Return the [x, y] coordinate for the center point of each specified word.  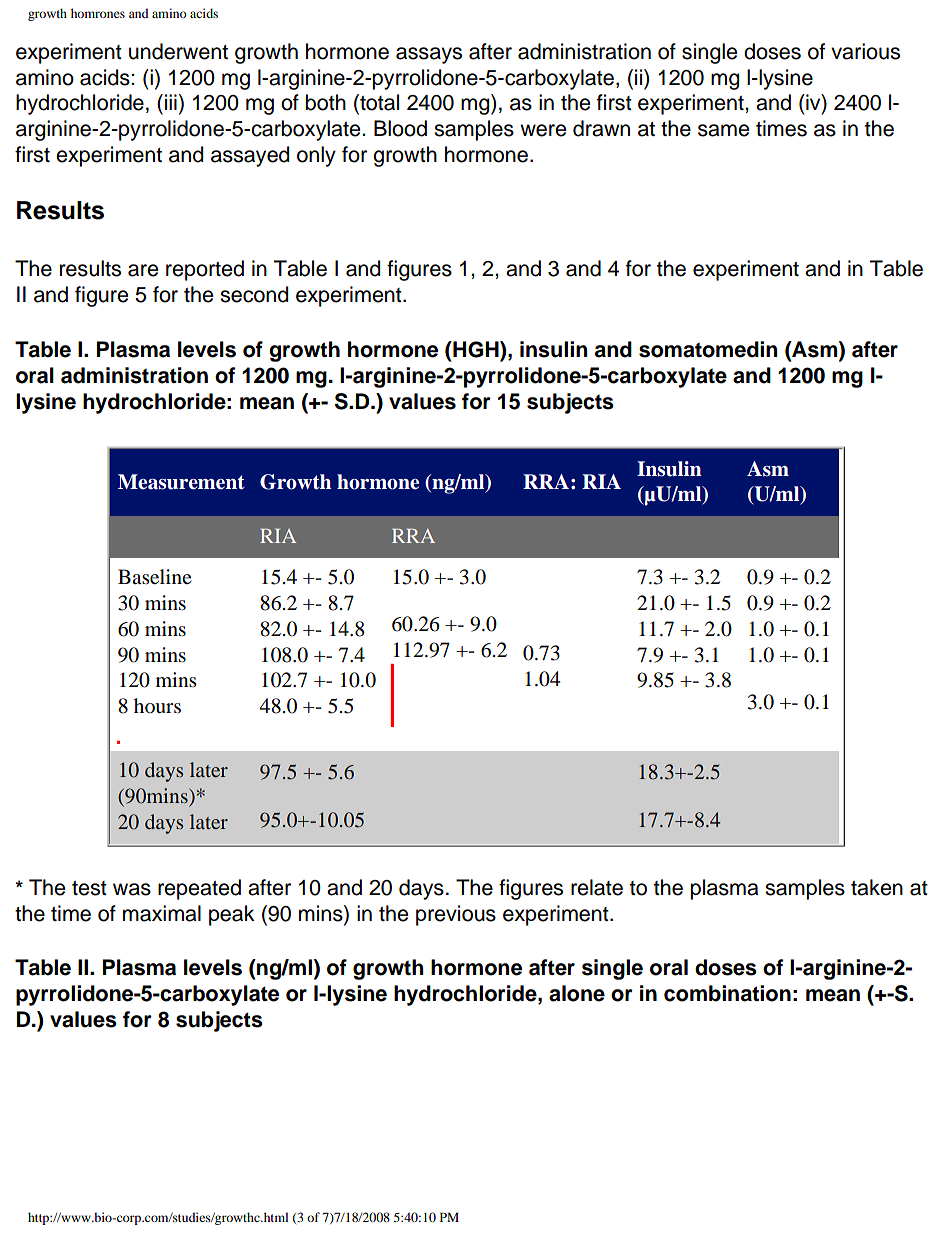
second [254, 294]
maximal [162, 913]
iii [171, 102]
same [723, 130]
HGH [476, 349]
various [865, 51]
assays [429, 55]
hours [157, 706]
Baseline [155, 577]
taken [877, 887]
